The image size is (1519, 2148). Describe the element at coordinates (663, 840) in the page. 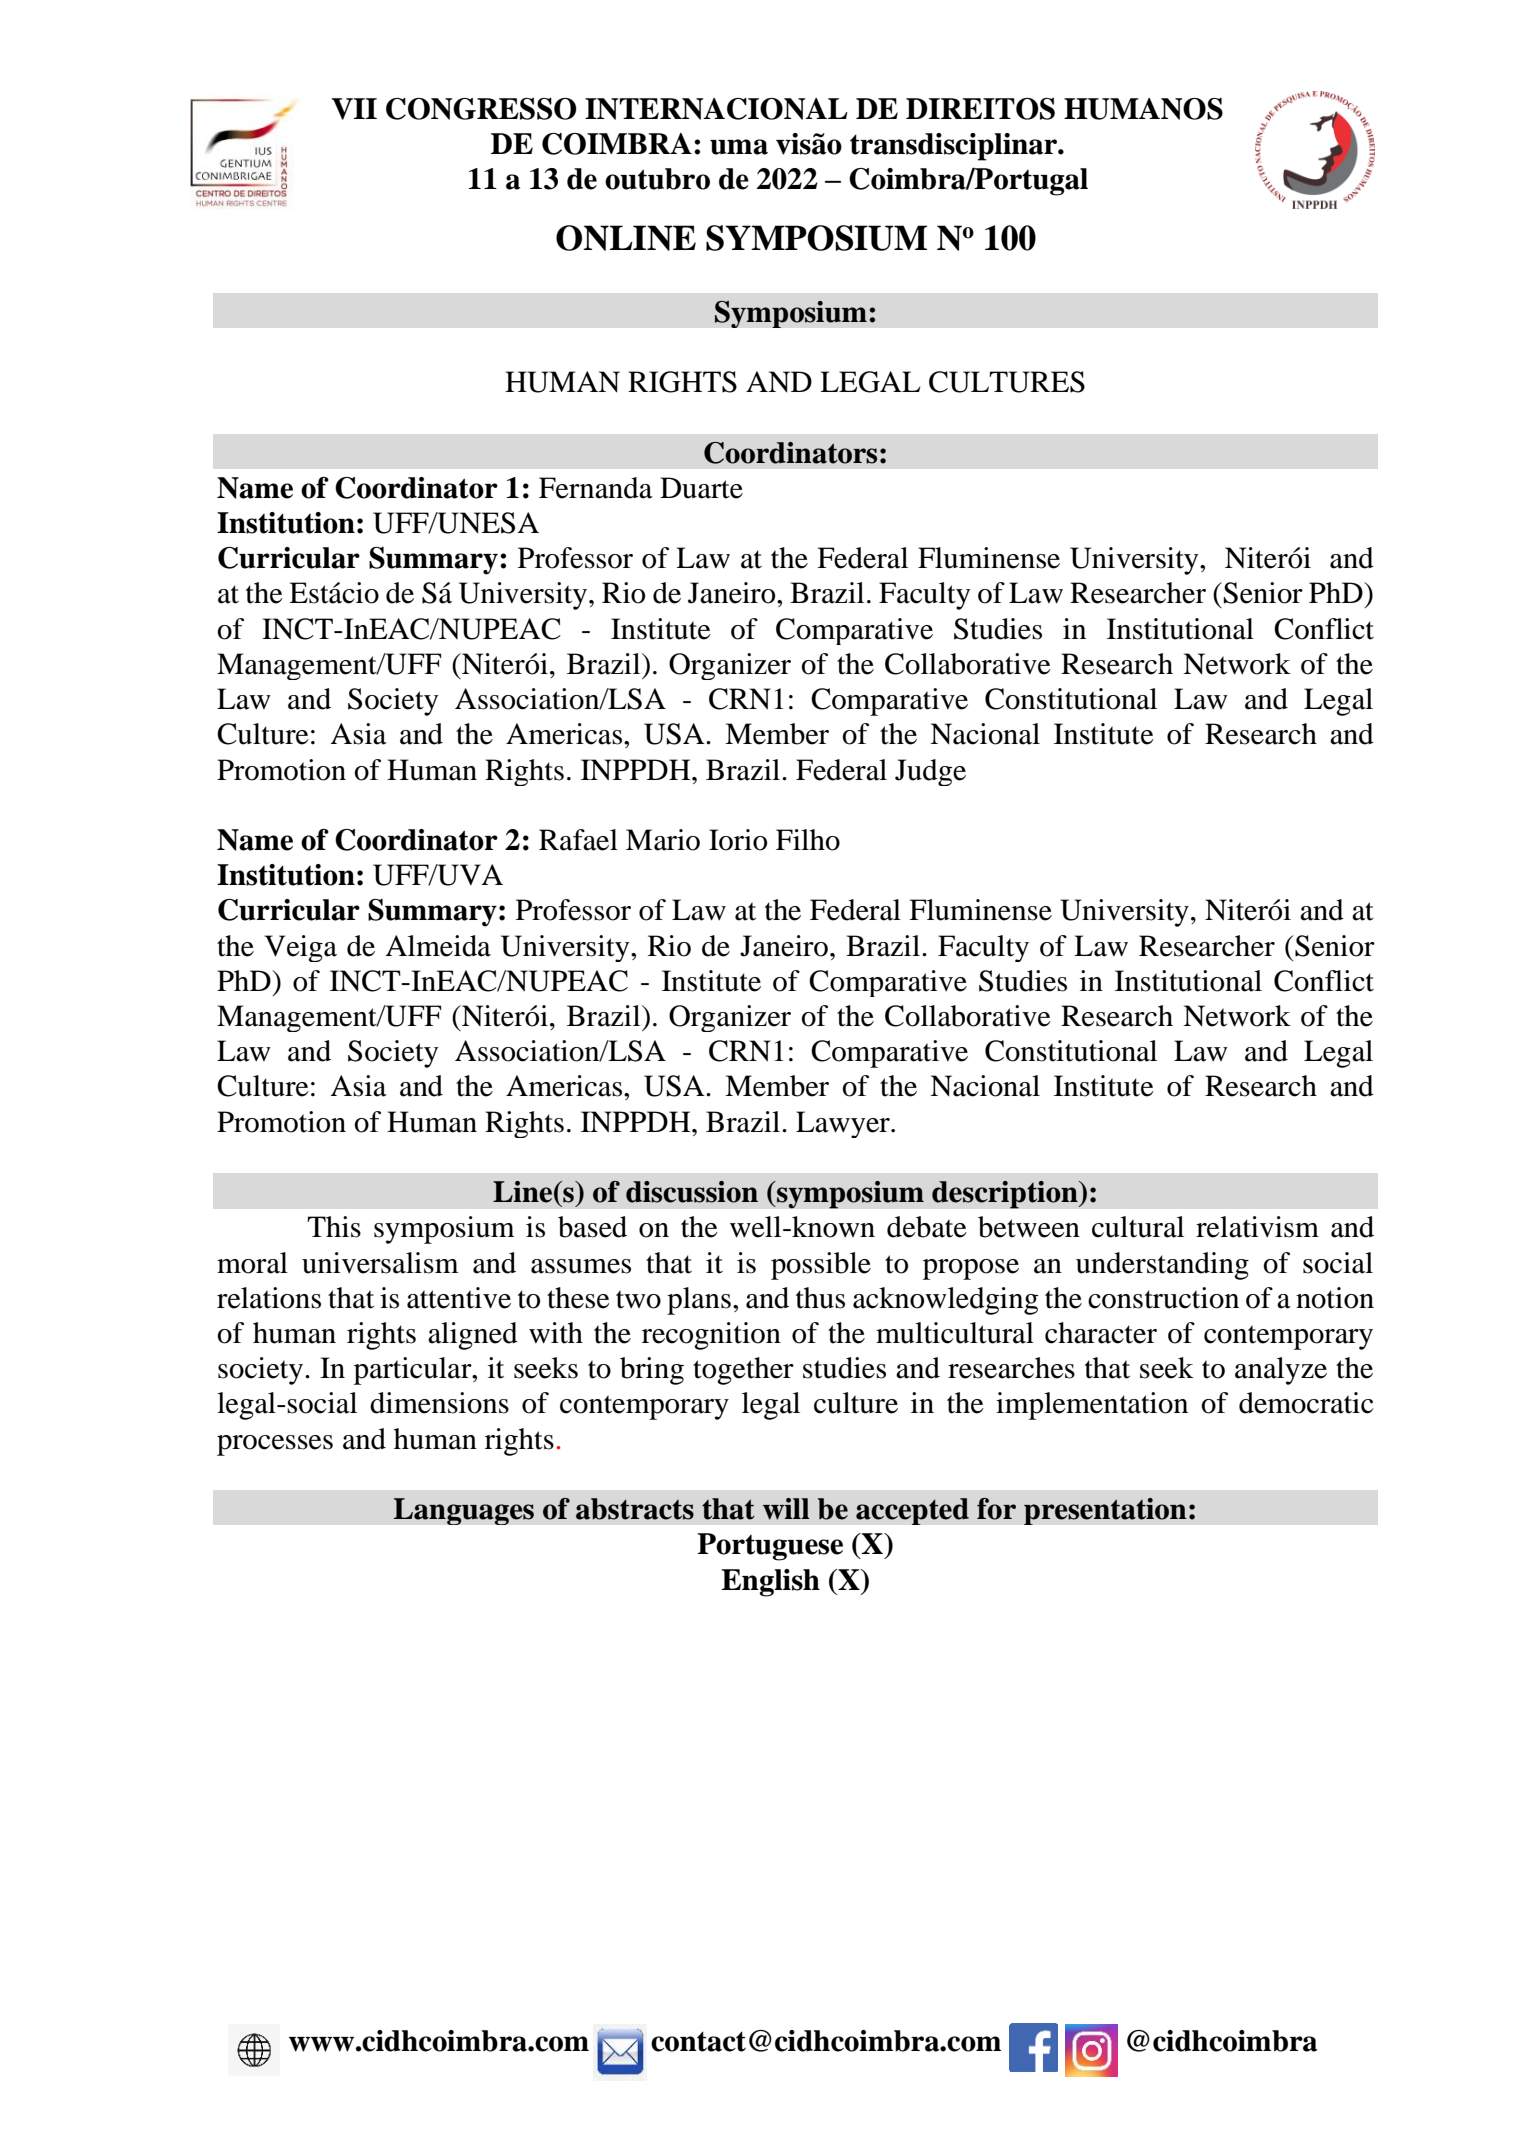

I see `Mario` at that location.
